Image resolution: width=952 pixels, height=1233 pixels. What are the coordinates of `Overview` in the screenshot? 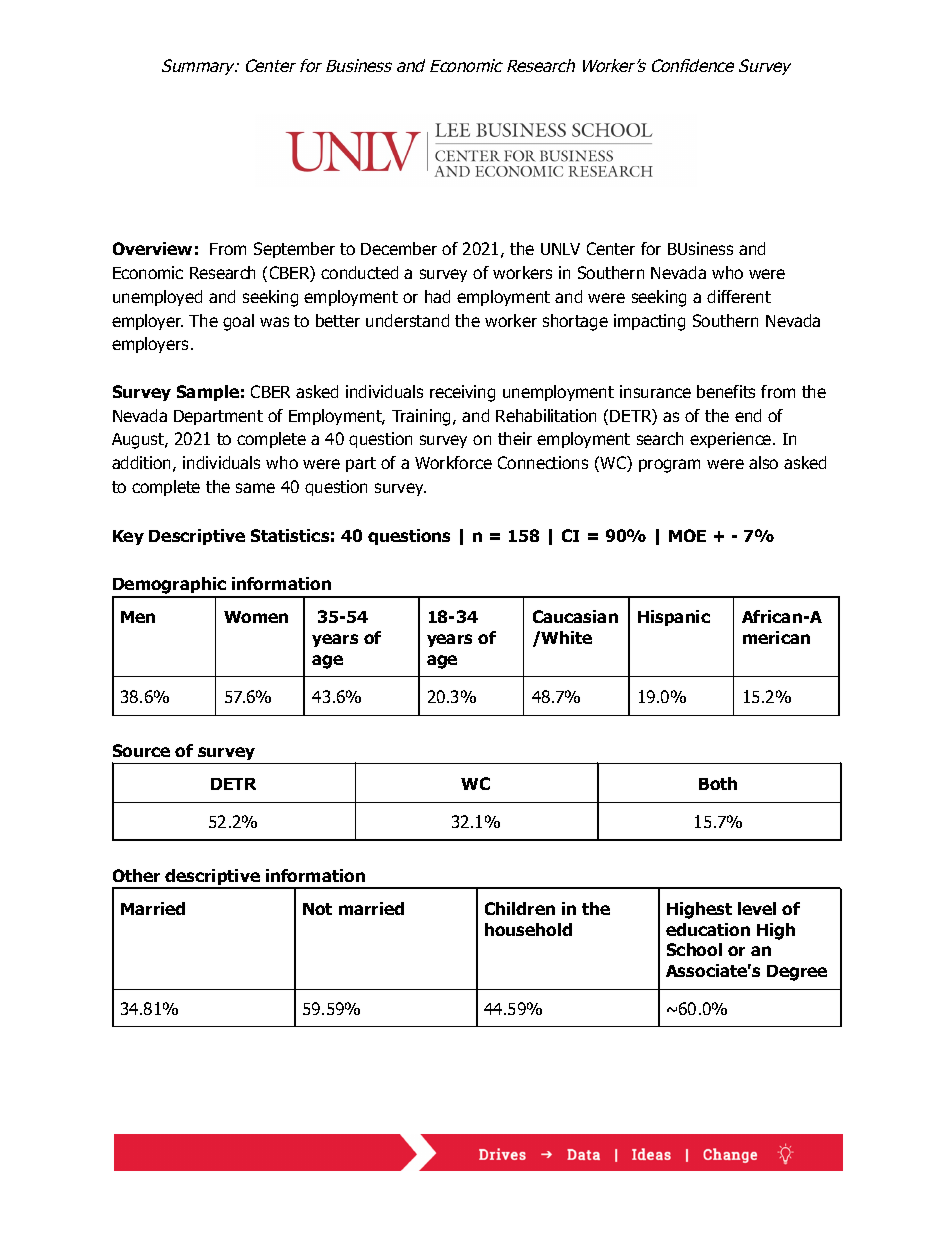 It's located at (152, 248).
